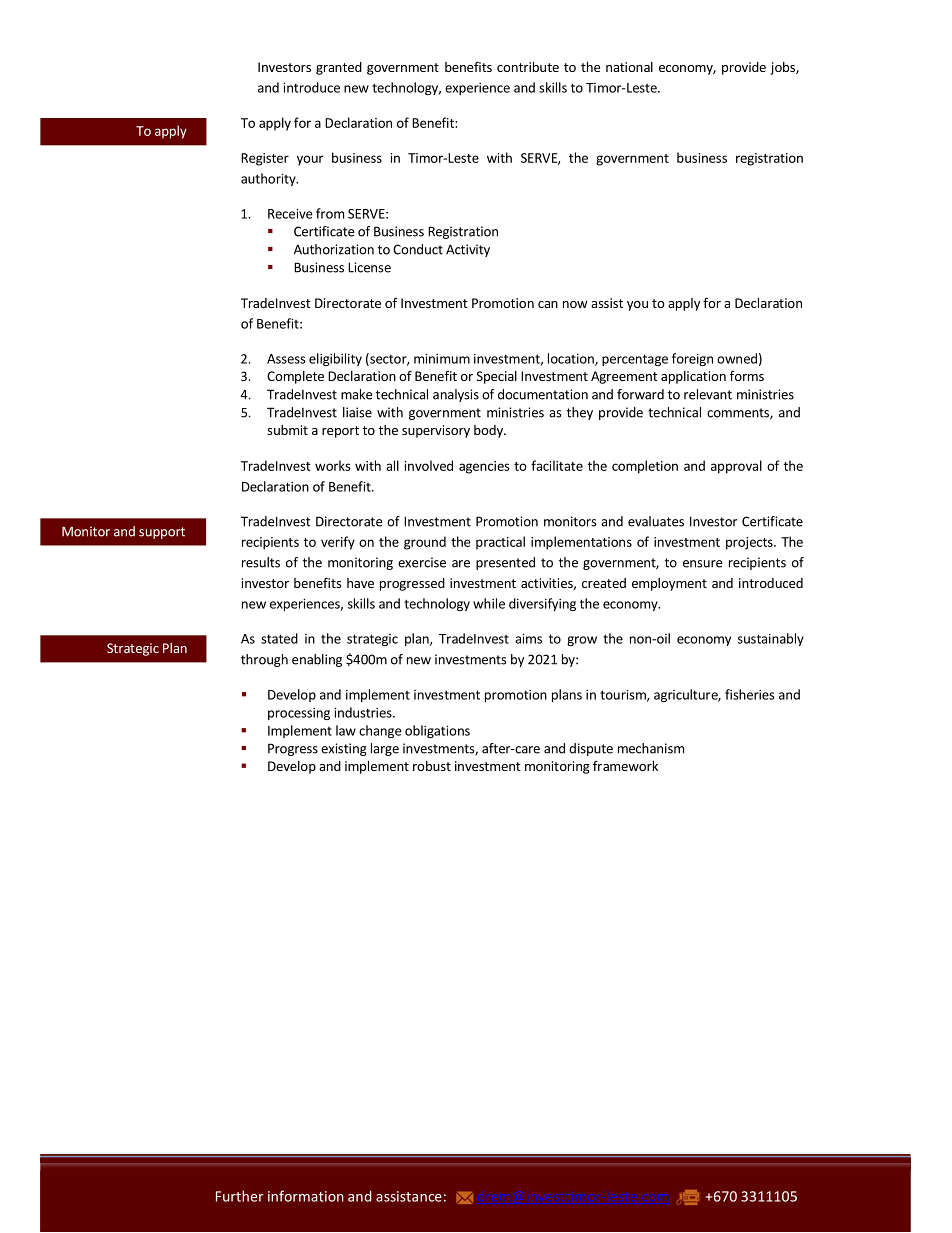 This page has width=952, height=1233. I want to click on jobs, so click(783, 68).
